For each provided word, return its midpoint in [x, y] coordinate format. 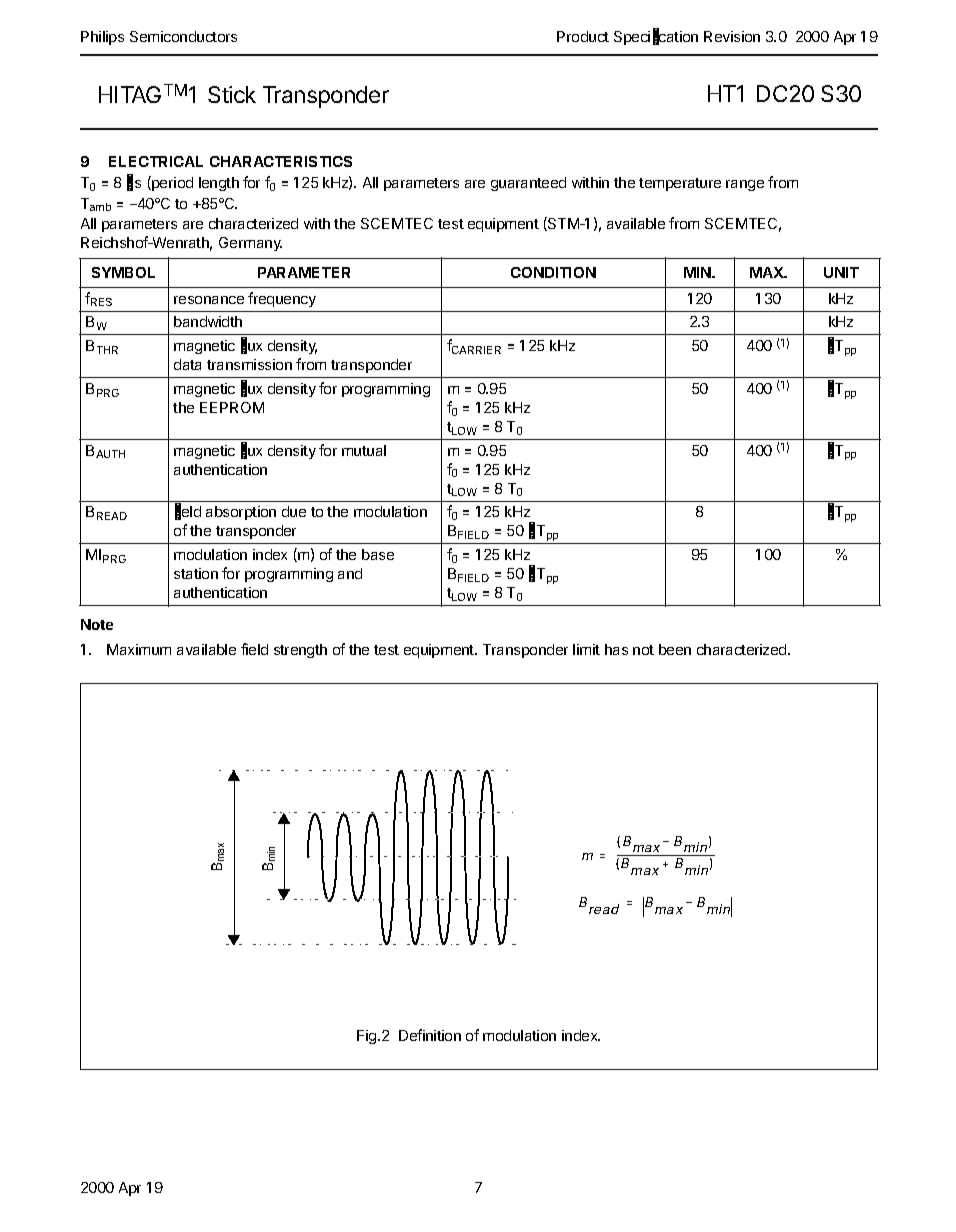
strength [300, 651]
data [187, 364]
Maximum [139, 649]
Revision [732, 36]
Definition [430, 1035]
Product [583, 36]
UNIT [841, 272]
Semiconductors [183, 36]
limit [586, 649]
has [616, 649]
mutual [364, 450]
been [675, 649]
